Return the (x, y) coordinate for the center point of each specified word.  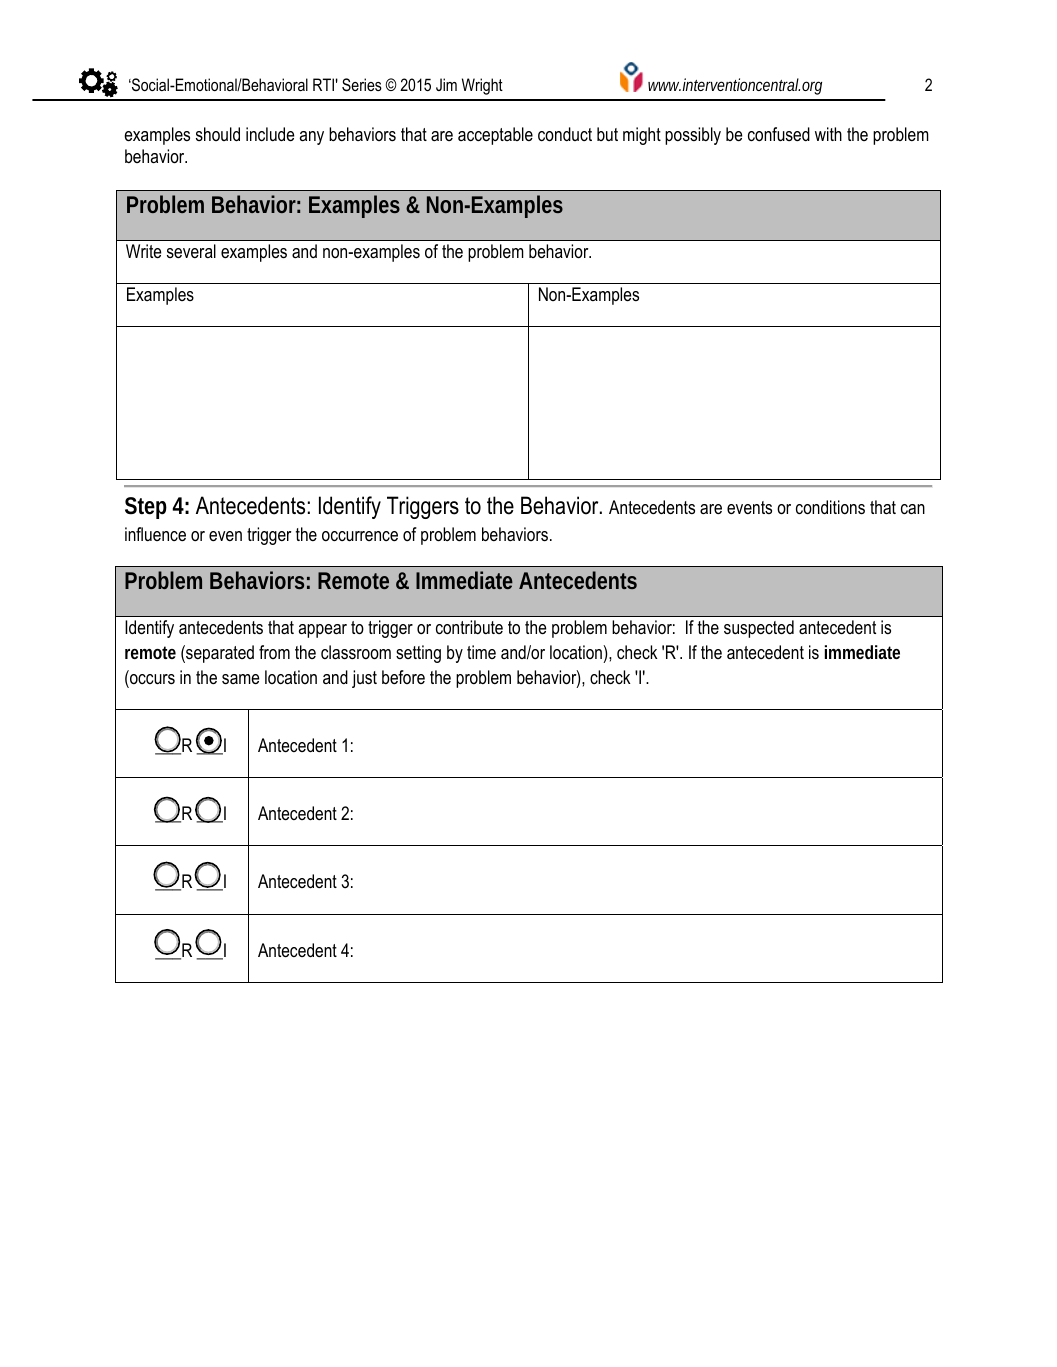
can (913, 509)
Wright (482, 86)
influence (155, 534)
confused (779, 134)
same (240, 679)
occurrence (360, 536)
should (218, 134)
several (191, 251)
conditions (830, 507)
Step (146, 508)
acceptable (495, 136)
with (828, 134)
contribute (469, 627)
